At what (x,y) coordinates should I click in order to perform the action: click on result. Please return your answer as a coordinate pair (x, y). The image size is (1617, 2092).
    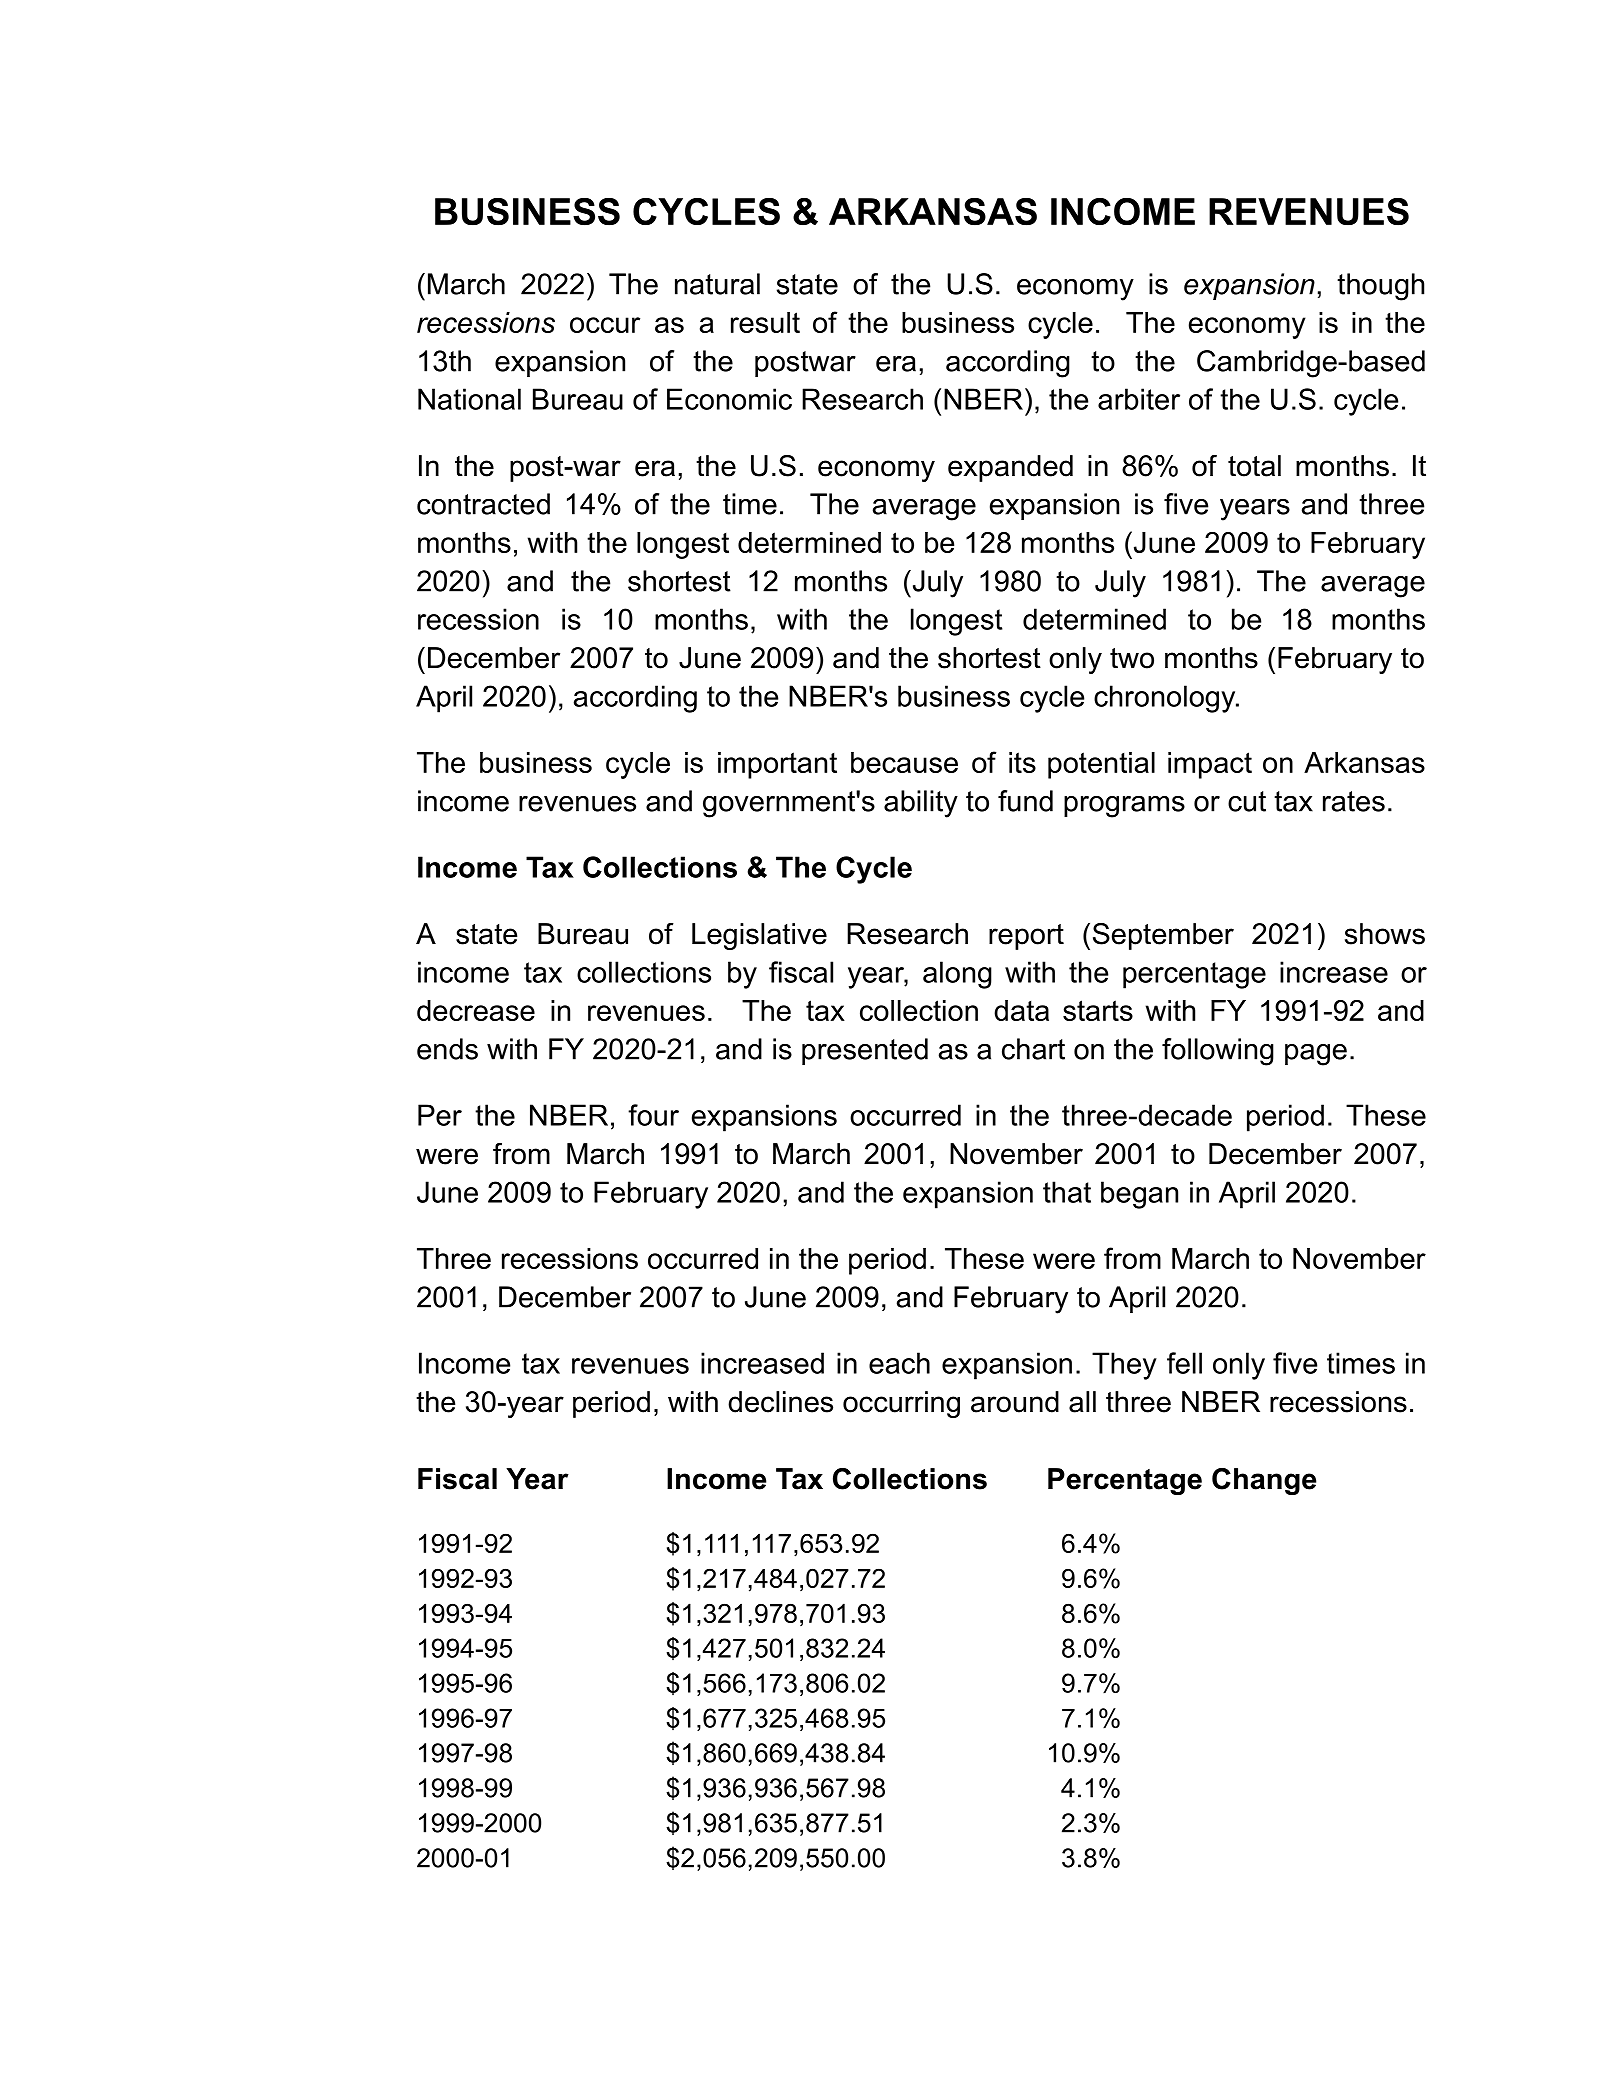
    Looking at the image, I should click on (765, 322).
